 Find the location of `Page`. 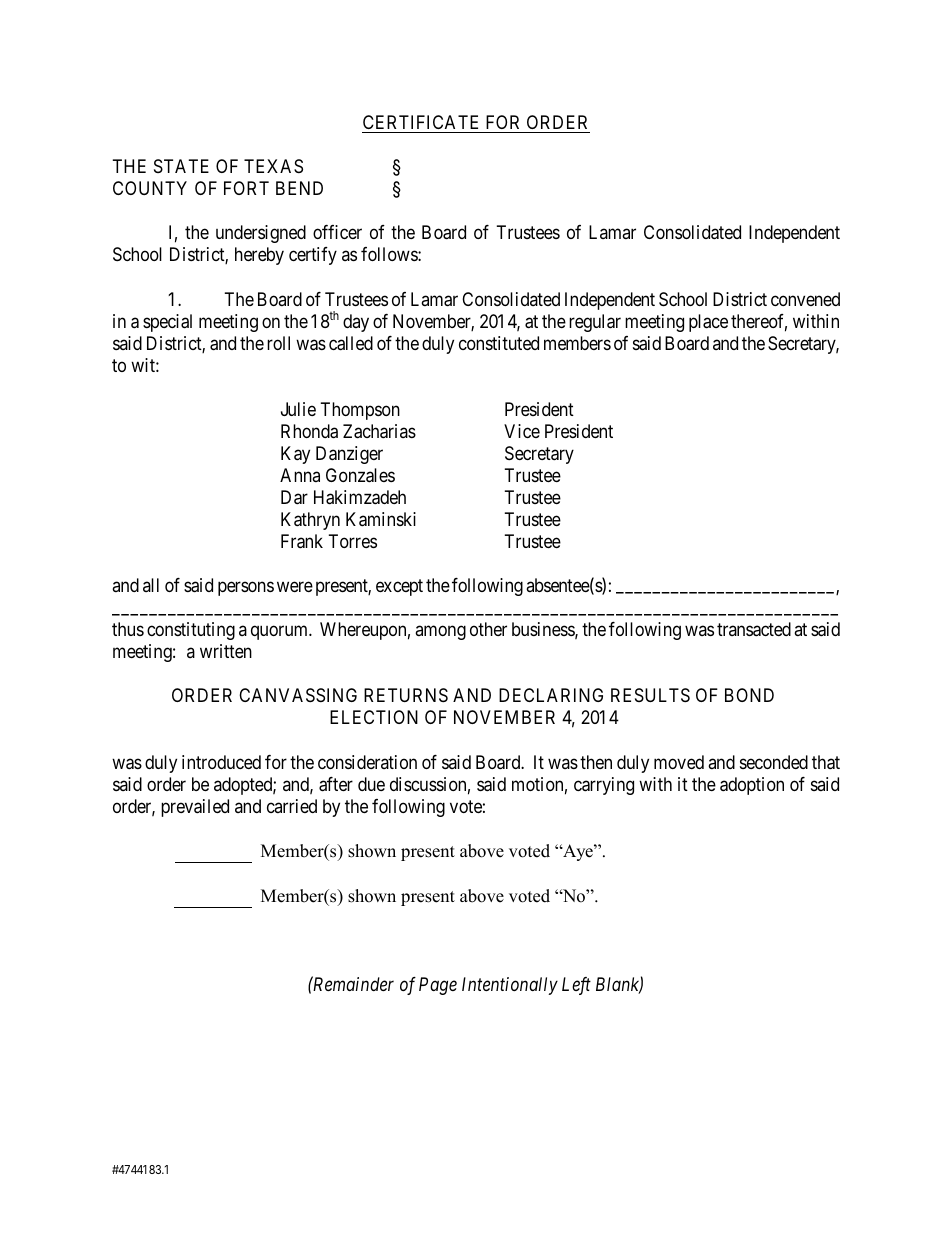

Page is located at coordinates (438, 986).
